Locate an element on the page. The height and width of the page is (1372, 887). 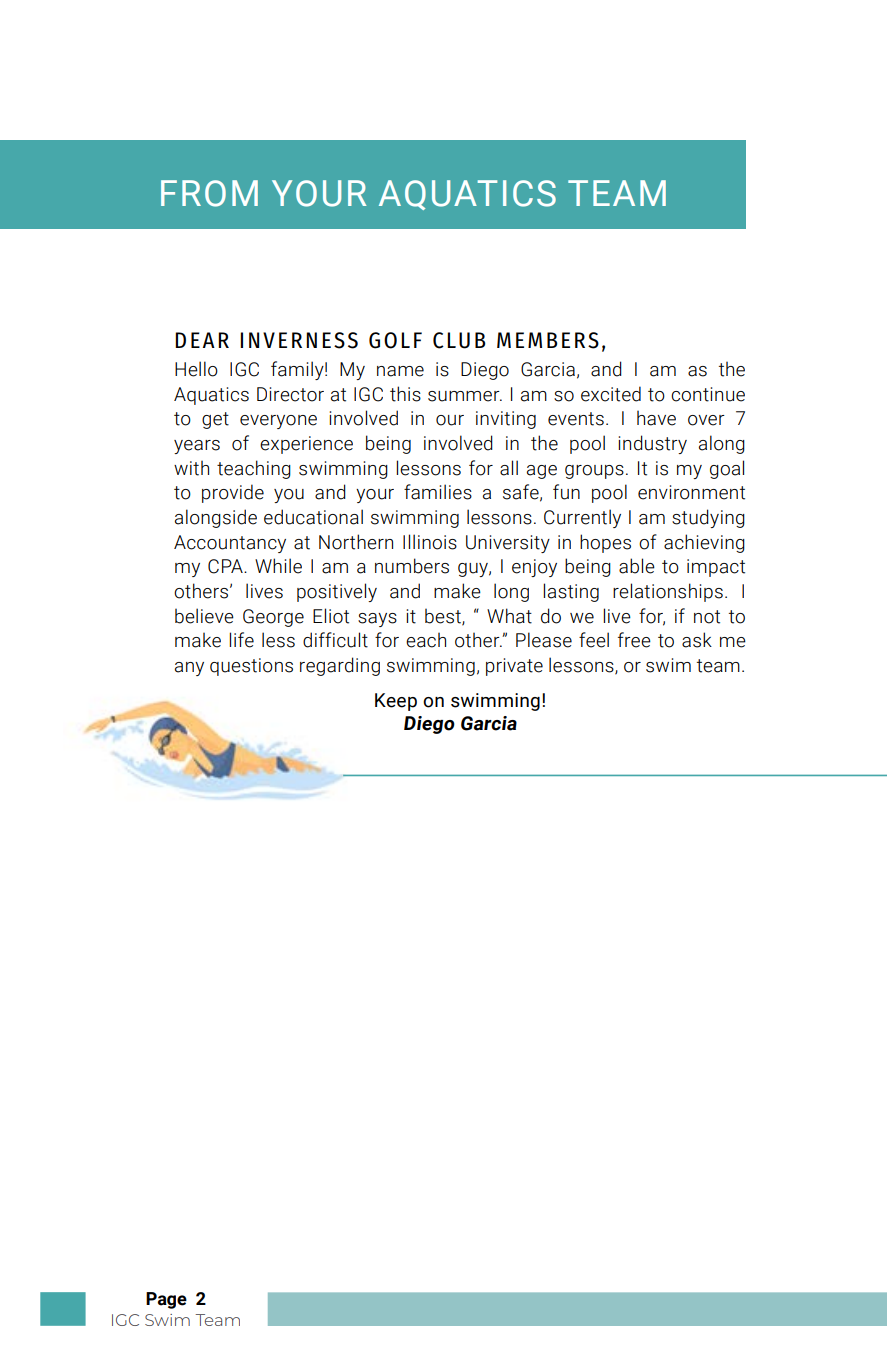
private is located at coordinates (514, 667).
